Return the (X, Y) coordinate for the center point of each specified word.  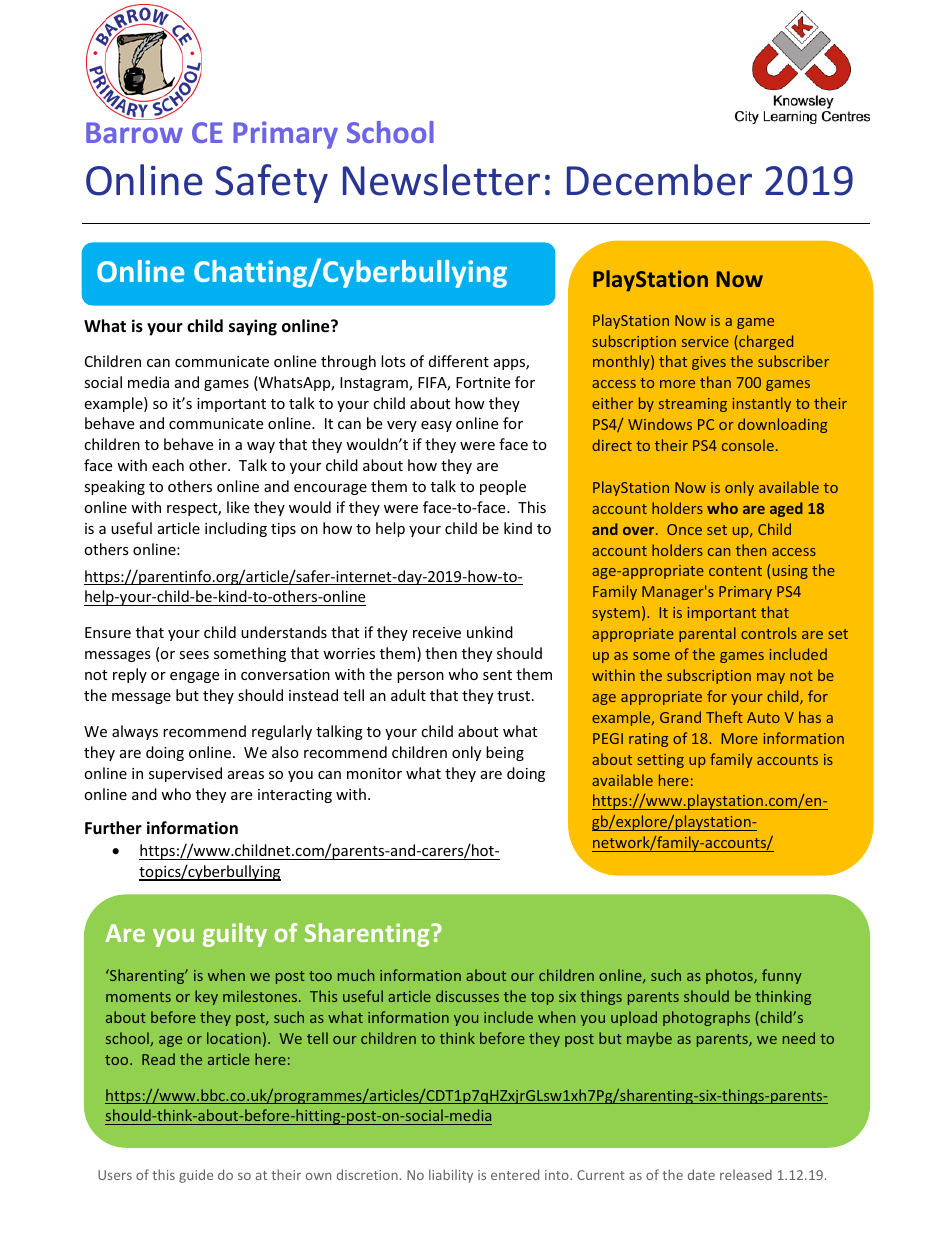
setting (660, 761)
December (659, 180)
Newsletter (441, 180)
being (505, 753)
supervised (185, 774)
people (503, 487)
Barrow (134, 132)
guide (196, 1176)
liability (451, 1176)
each (168, 465)
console (748, 445)
